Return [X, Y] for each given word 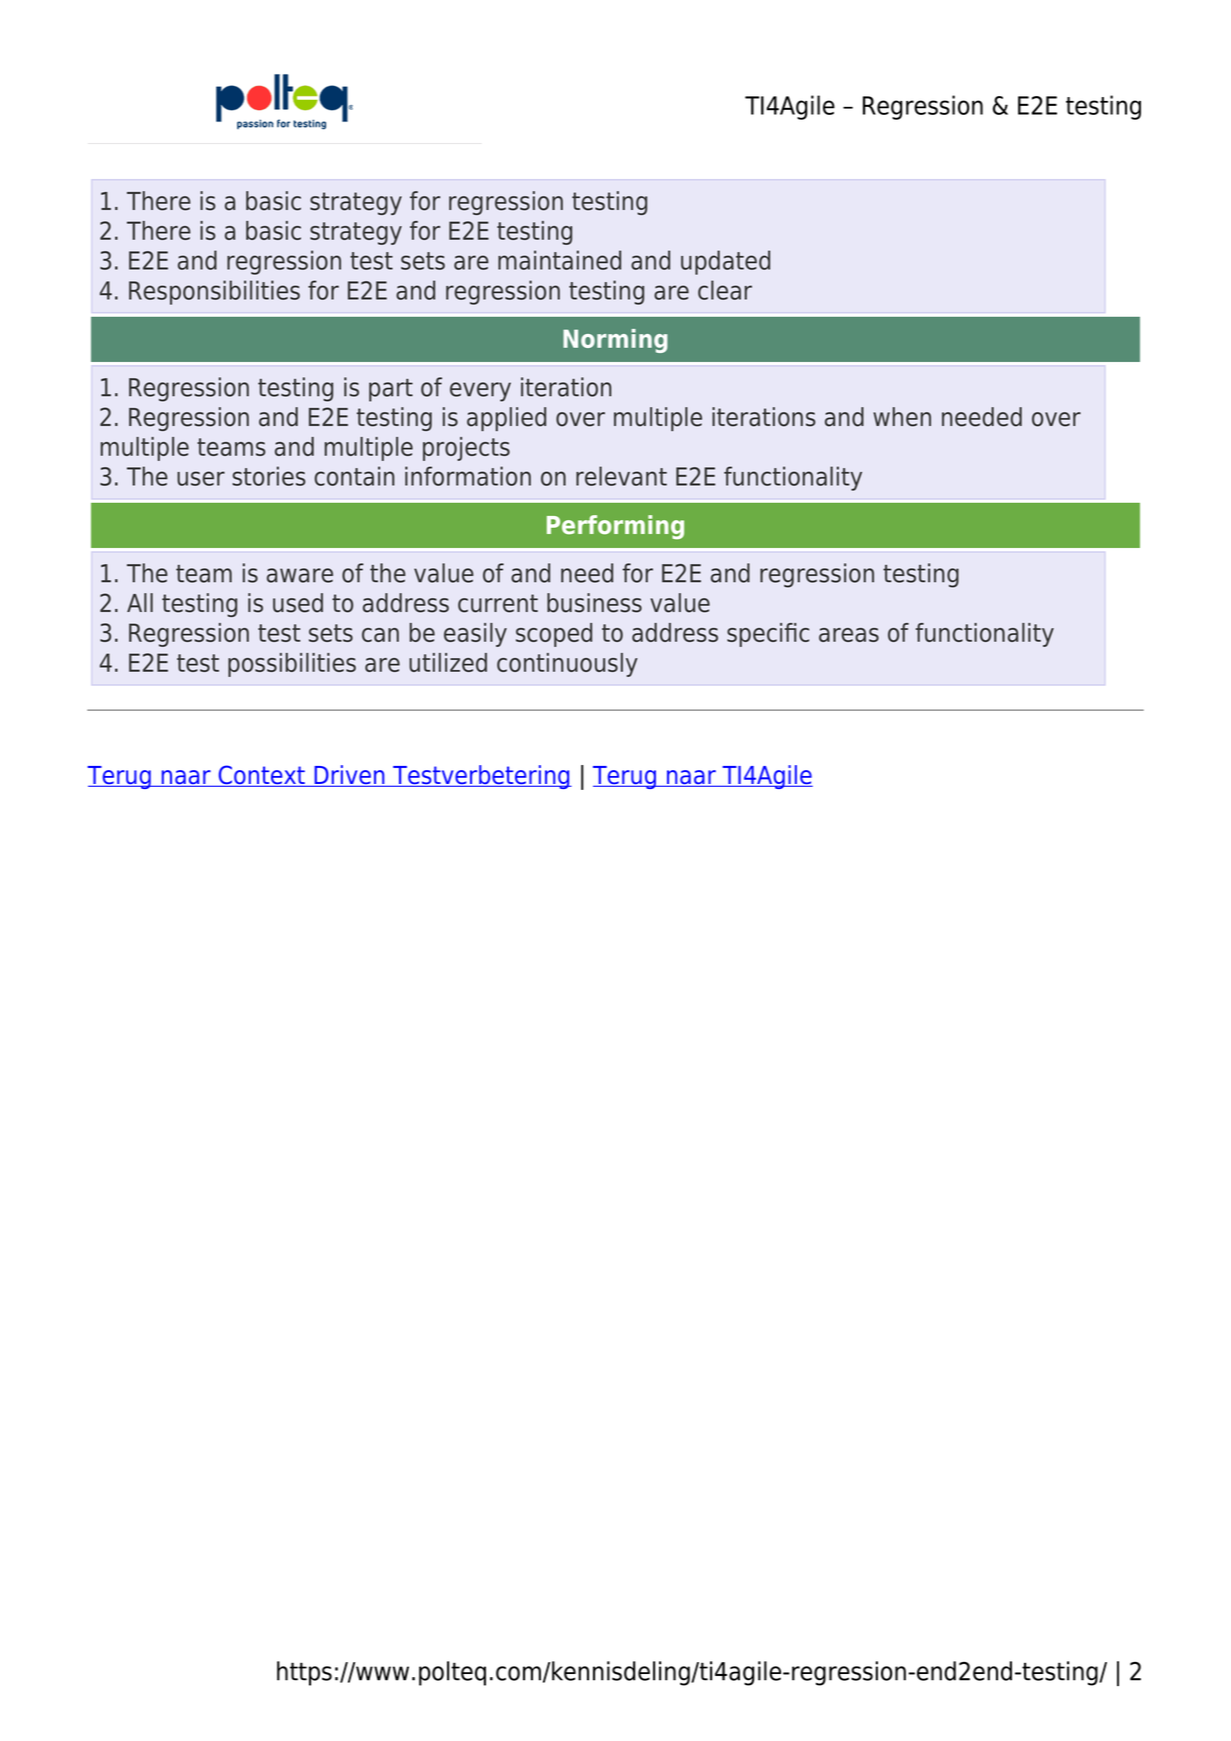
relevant [621, 476]
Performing [615, 527]
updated [725, 262]
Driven [349, 776]
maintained [559, 260]
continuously [567, 665]
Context [261, 776]
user [201, 478]
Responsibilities [214, 292]
